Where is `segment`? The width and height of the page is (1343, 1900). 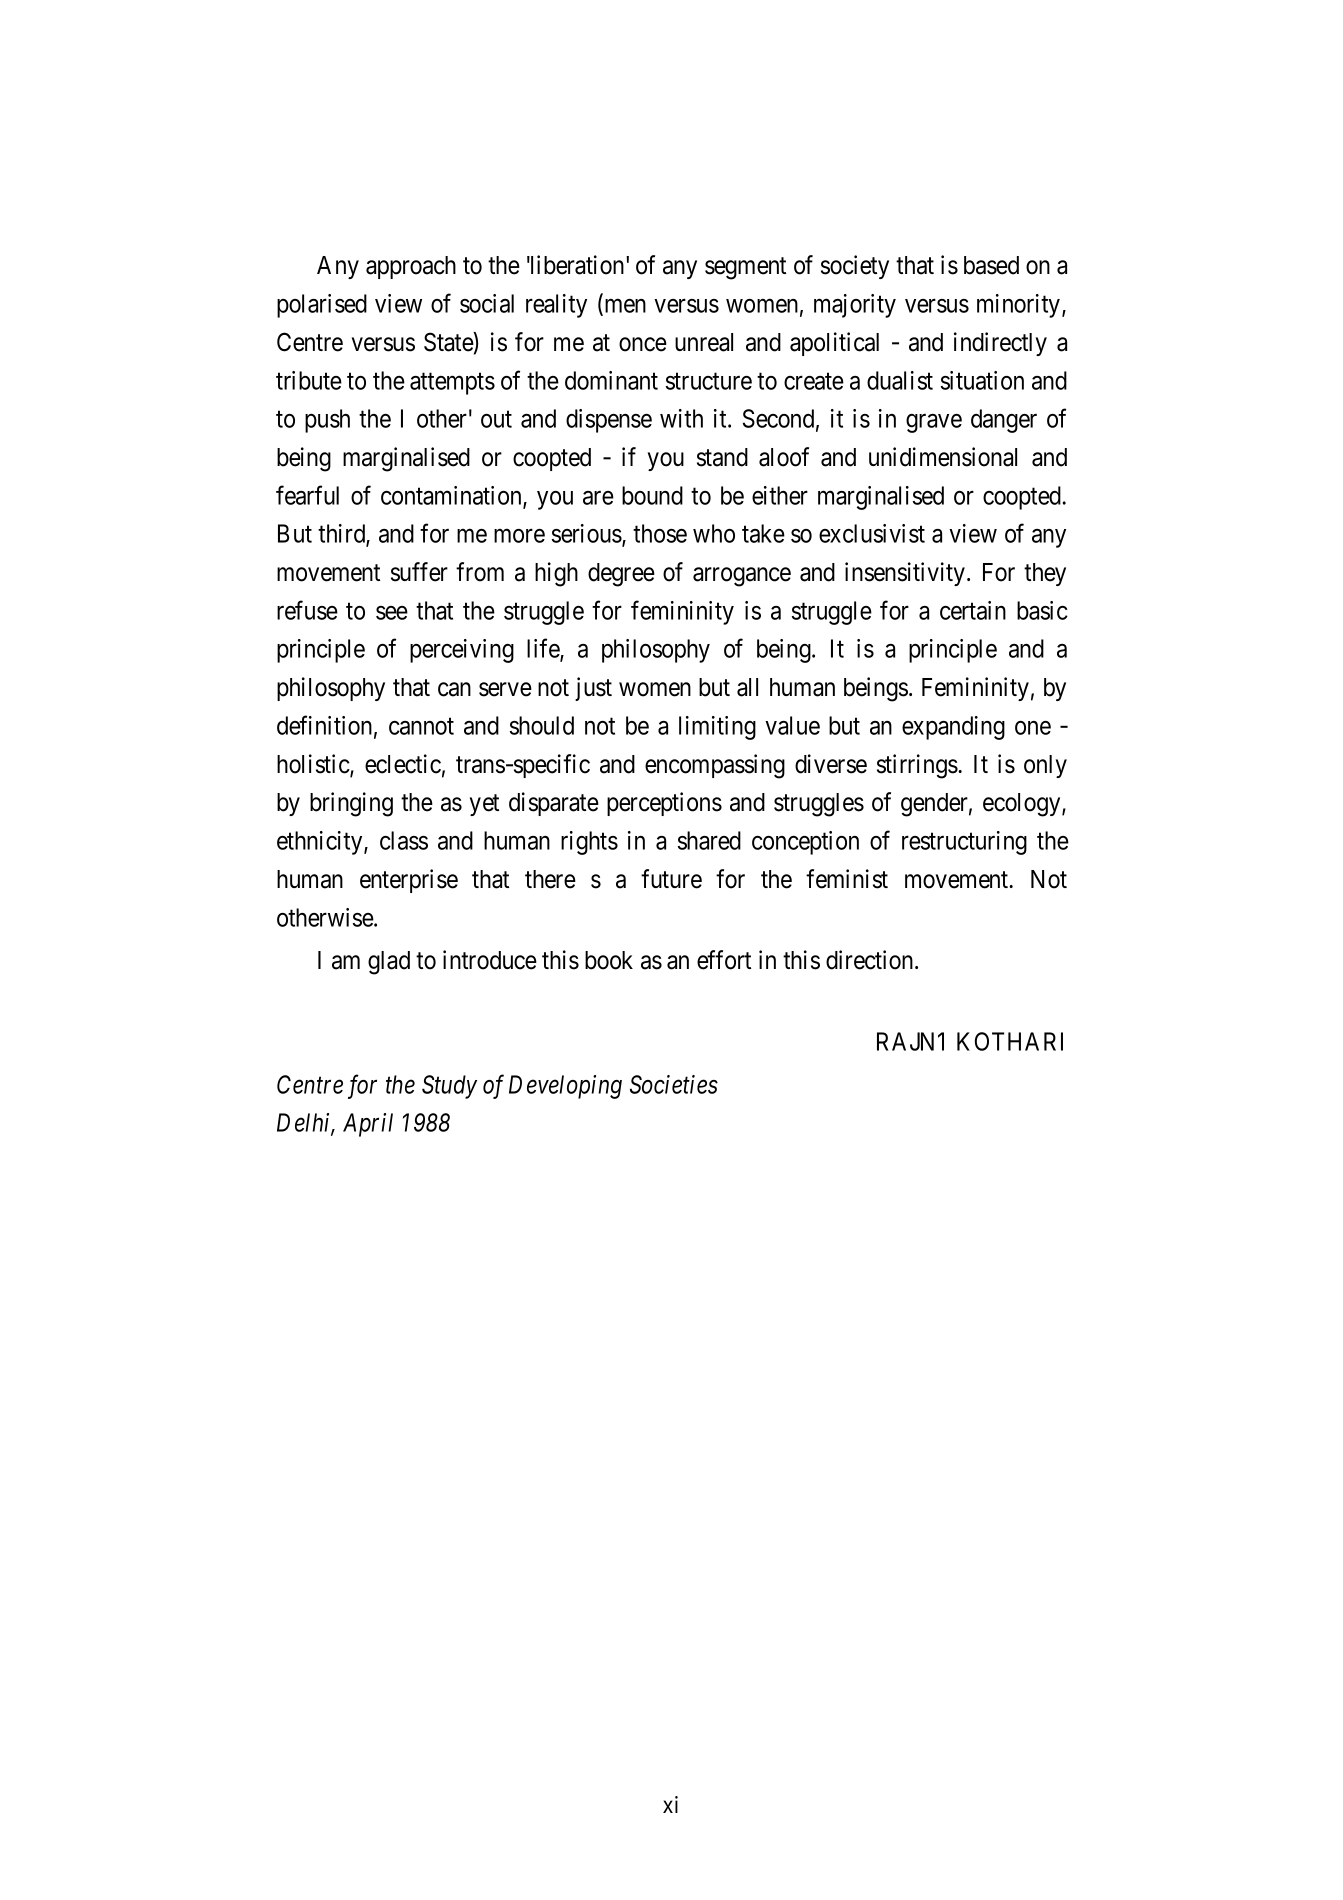
segment is located at coordinates (745, 269).
